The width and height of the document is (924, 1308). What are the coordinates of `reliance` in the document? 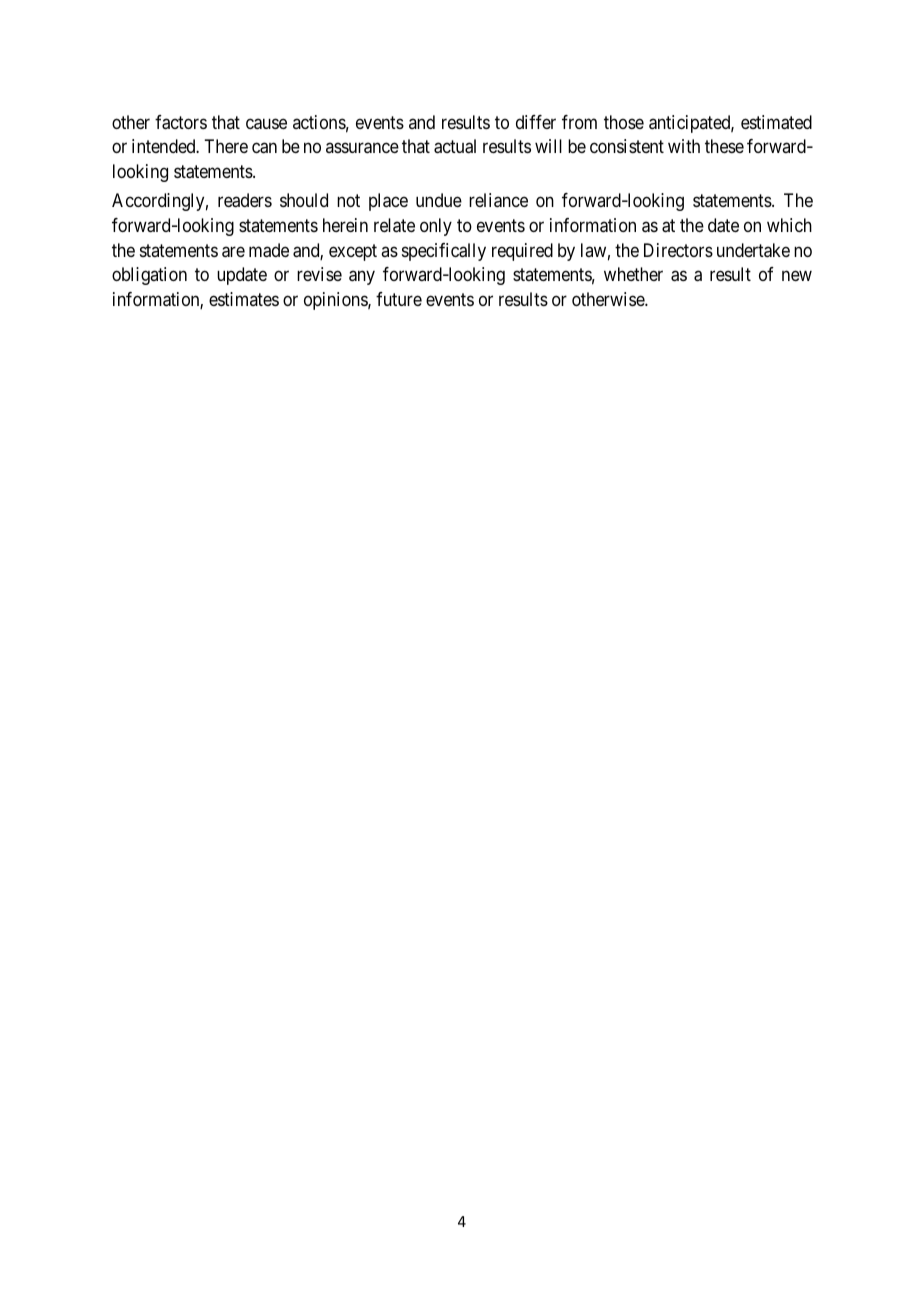 It's located at (498, 200).
